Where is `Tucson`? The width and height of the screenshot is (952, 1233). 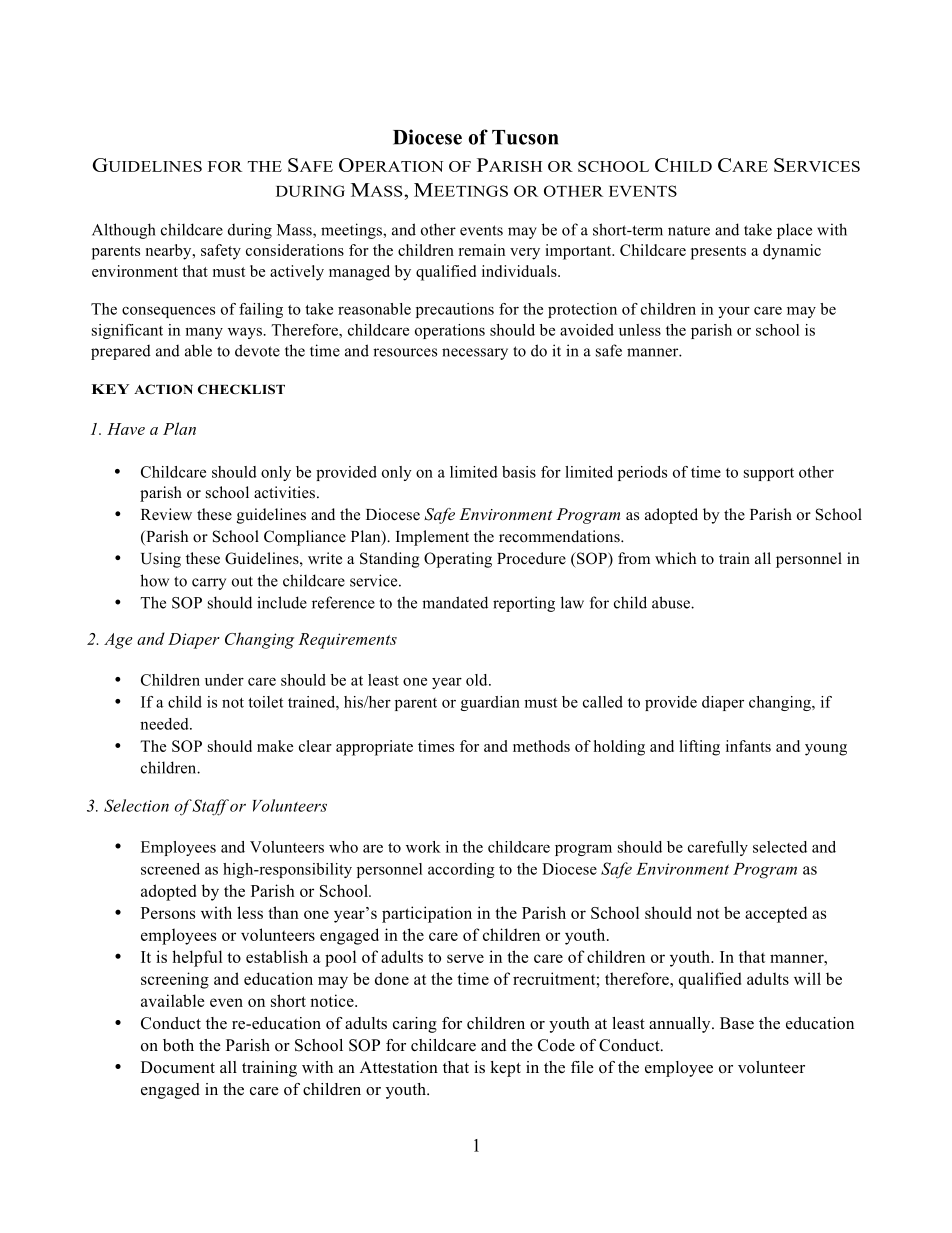 Tucson is located at coordinates (525, 137).
